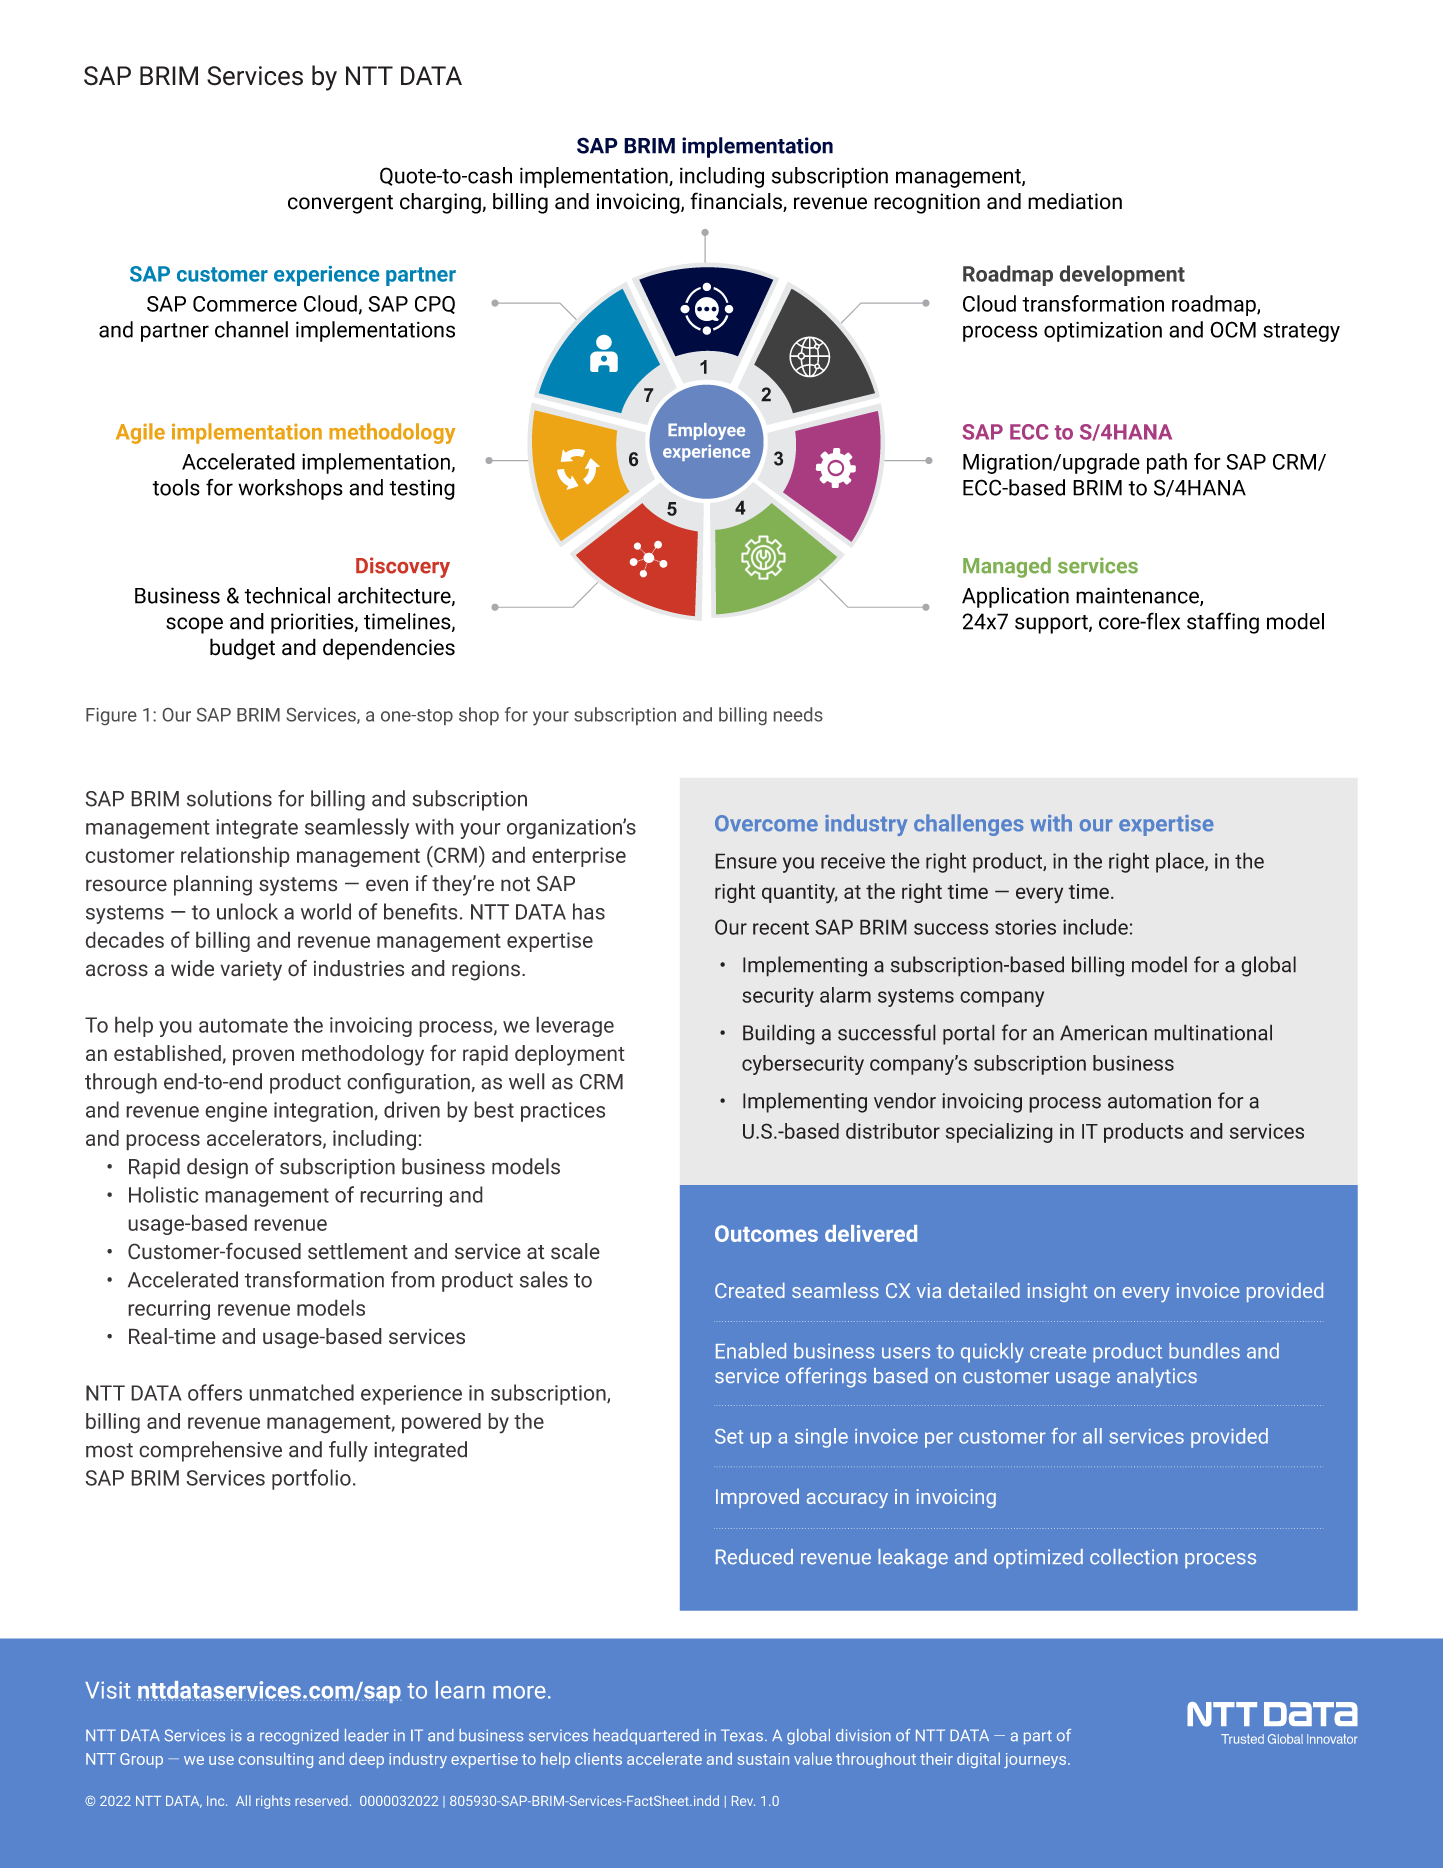  I want to click on offers, so click(215, 1392).
